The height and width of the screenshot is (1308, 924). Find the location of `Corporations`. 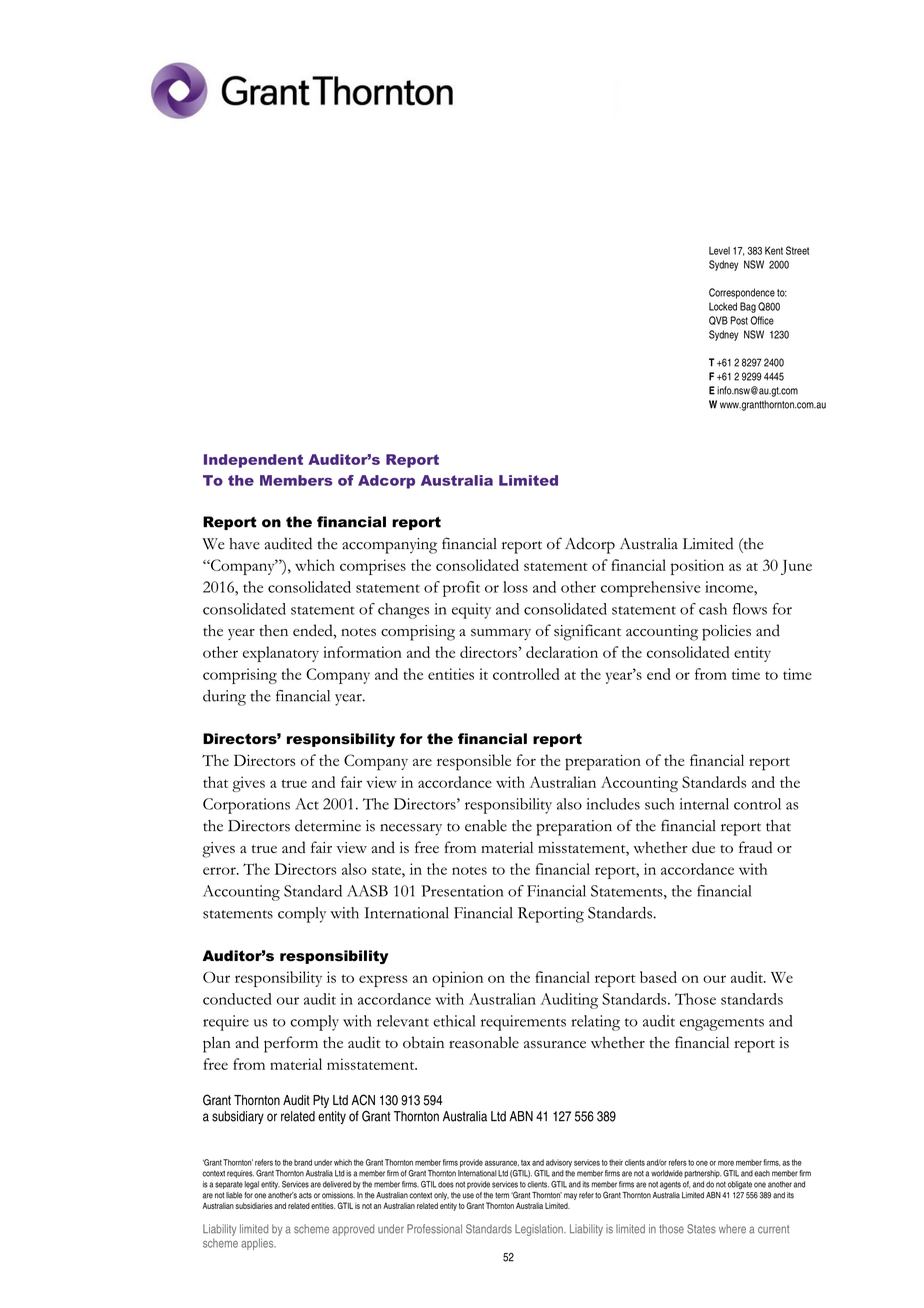

Corporations is located at coordinates (246, 806).
